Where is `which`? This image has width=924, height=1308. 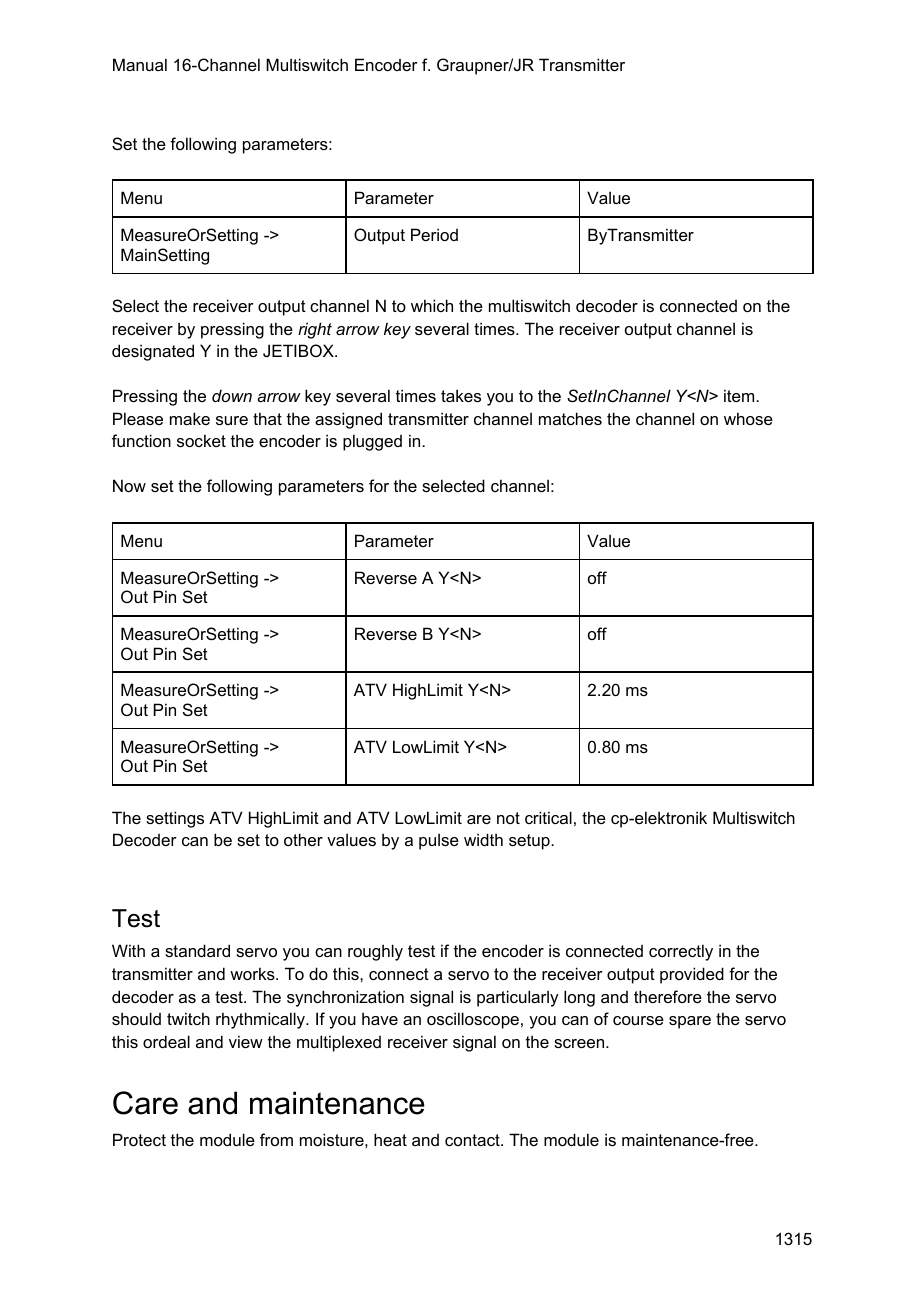 which is located at coordinates (432, 305).
